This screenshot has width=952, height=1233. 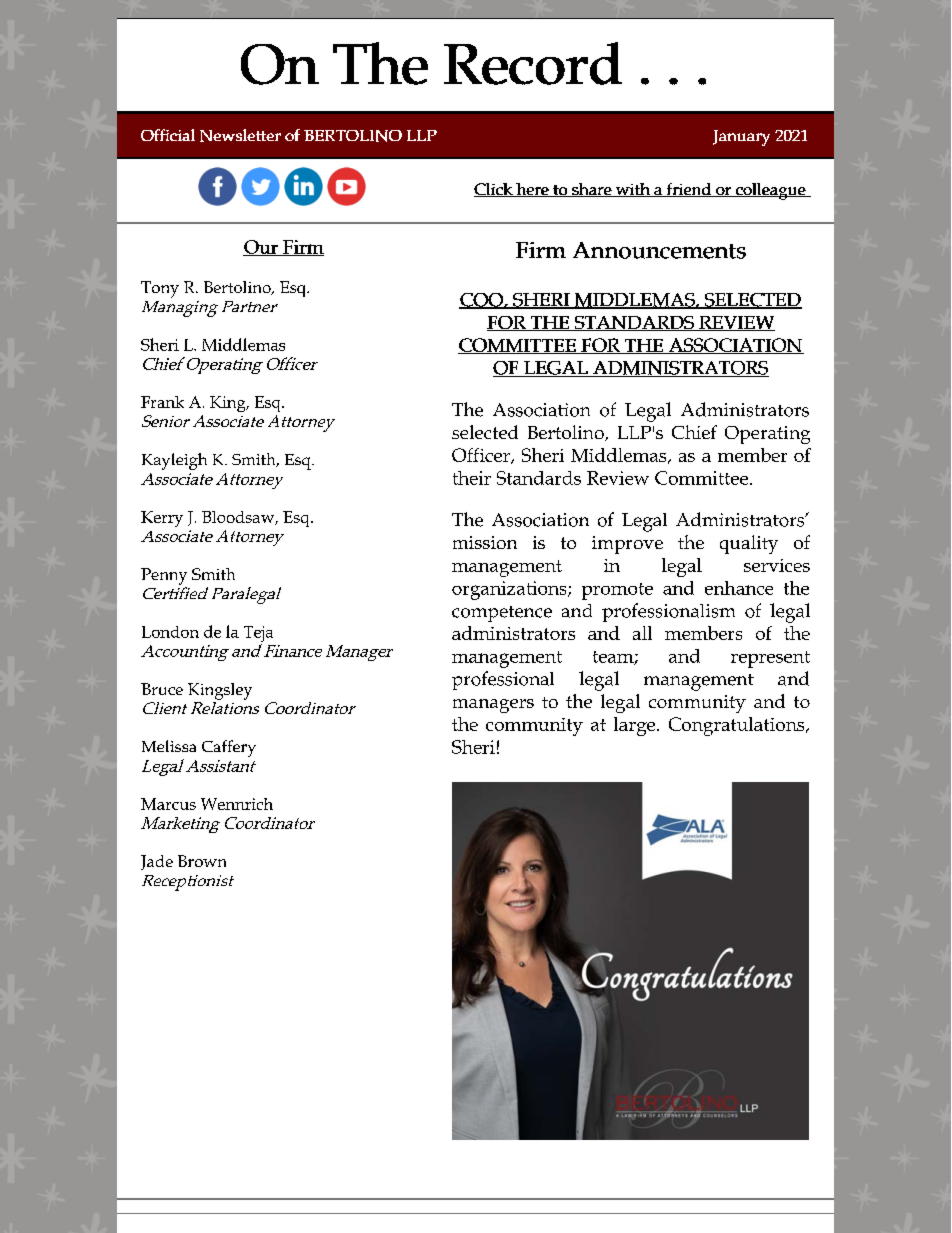 What do you see at coordinates (749, 544) in the screenshot?
I see `quality` at bounding box center [749, 544].
